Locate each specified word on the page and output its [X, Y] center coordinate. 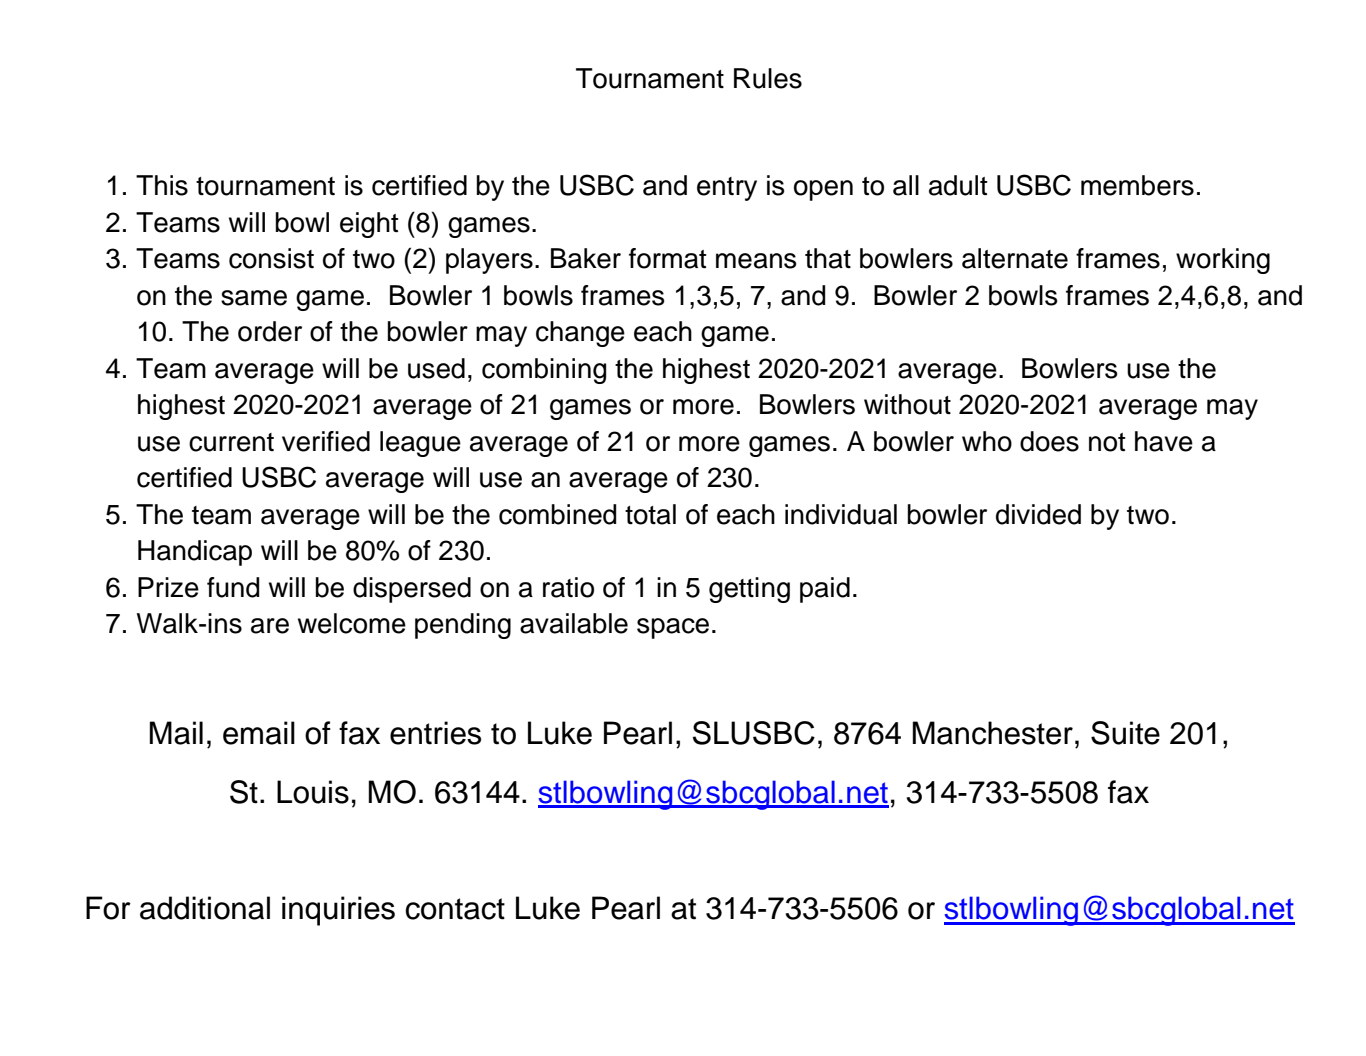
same [254, 298]
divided [1038, 514]
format [668, 258]
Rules [768, 78]
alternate [1015, 258]
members [1137, 185]
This [162, 185]
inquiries [338, 911]
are [270, 626]
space [673, 628]
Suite [1125, 733]
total [650, 514]
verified [326, 441]
